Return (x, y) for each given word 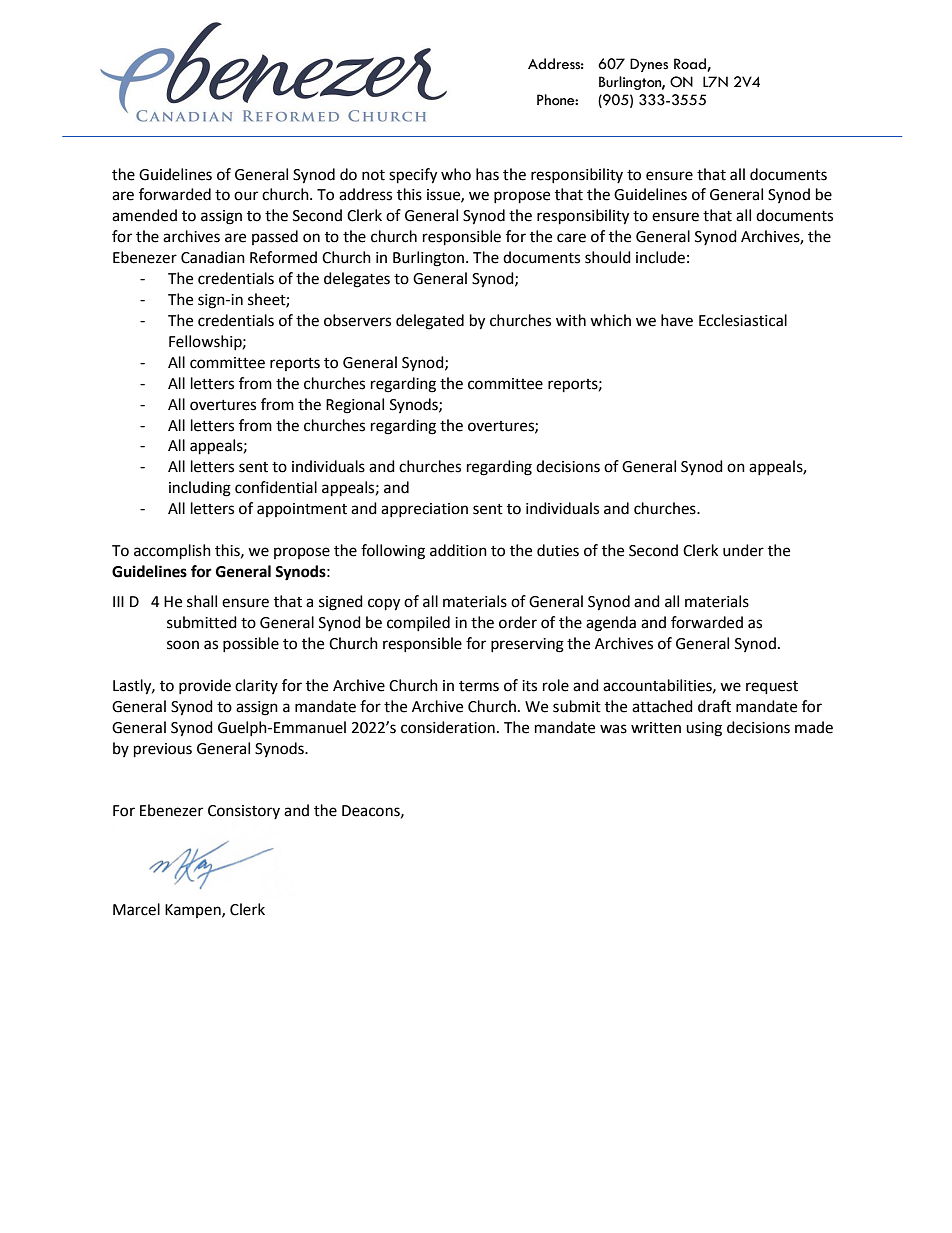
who (456, 174)
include (660, 257)
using (704, 729)
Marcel (136, 909)
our (246, 196)
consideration (448, 727)
